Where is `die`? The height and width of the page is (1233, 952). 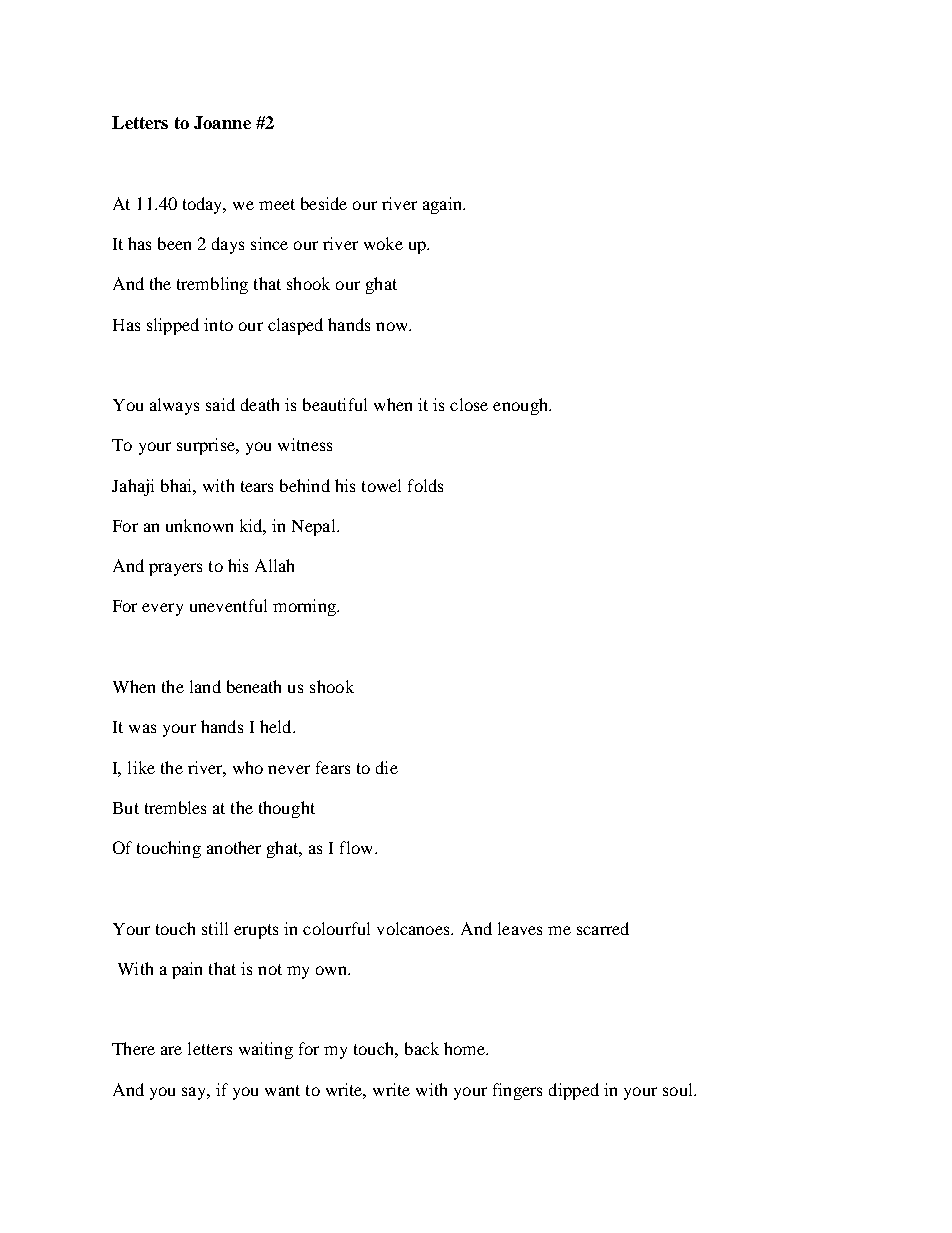
die is located at coordinates (387, 767).
